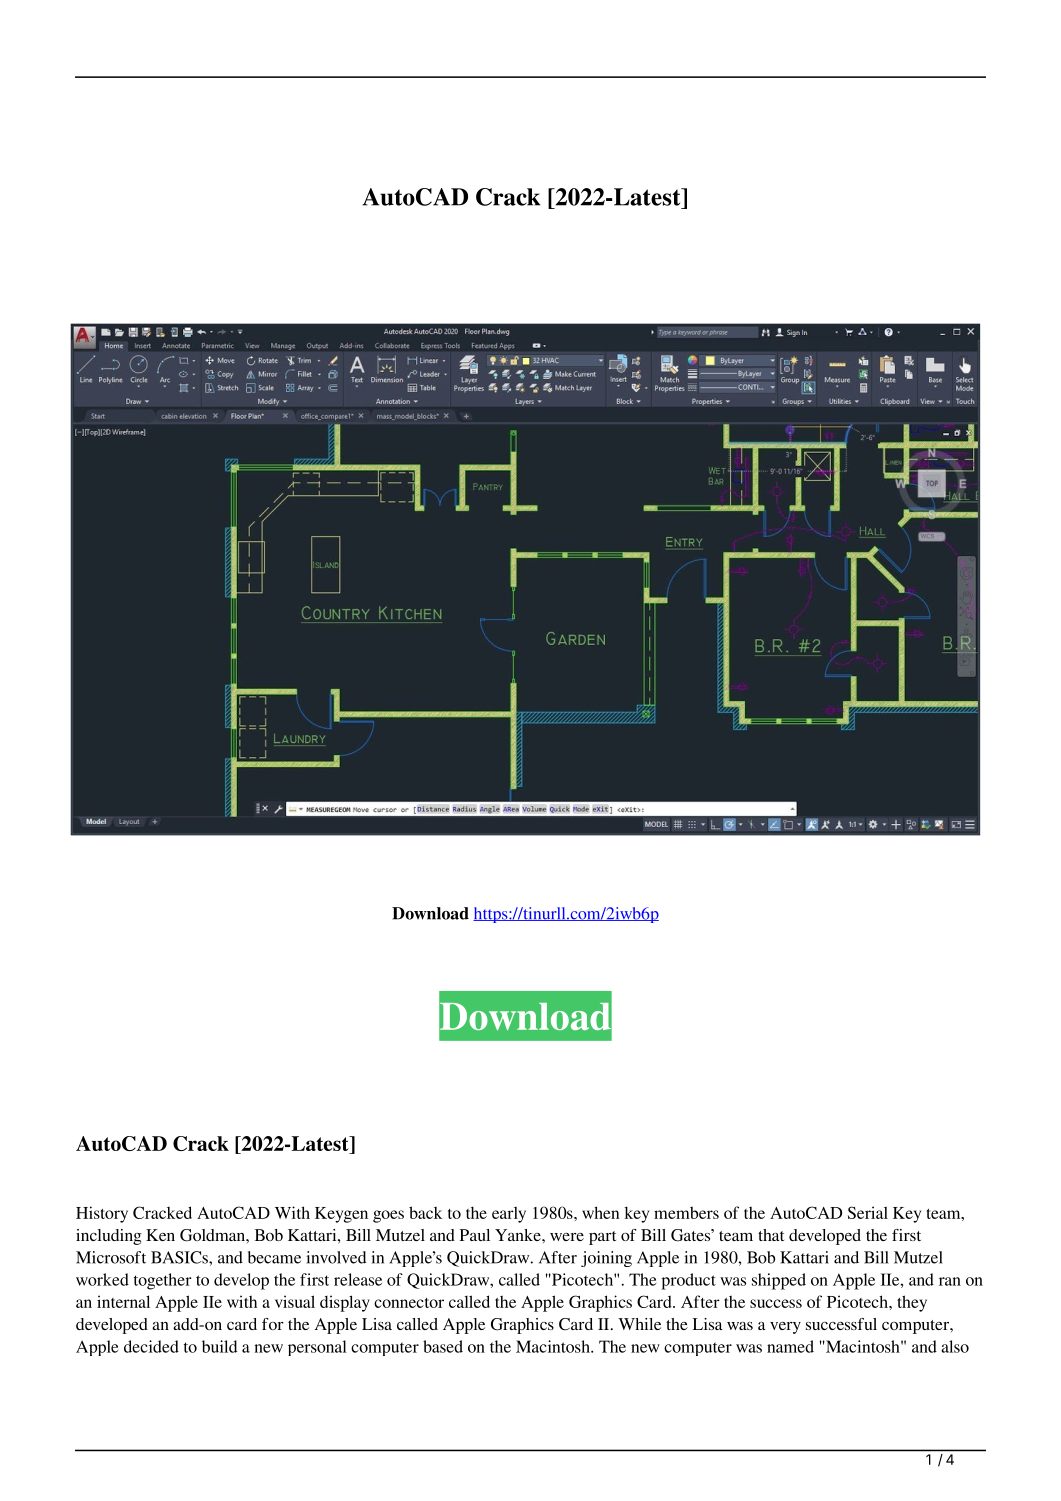 The height and width of the page is (1501, 1061). Describe the element at coordinates (912, 1303) in the page. I see `they` at that location.
